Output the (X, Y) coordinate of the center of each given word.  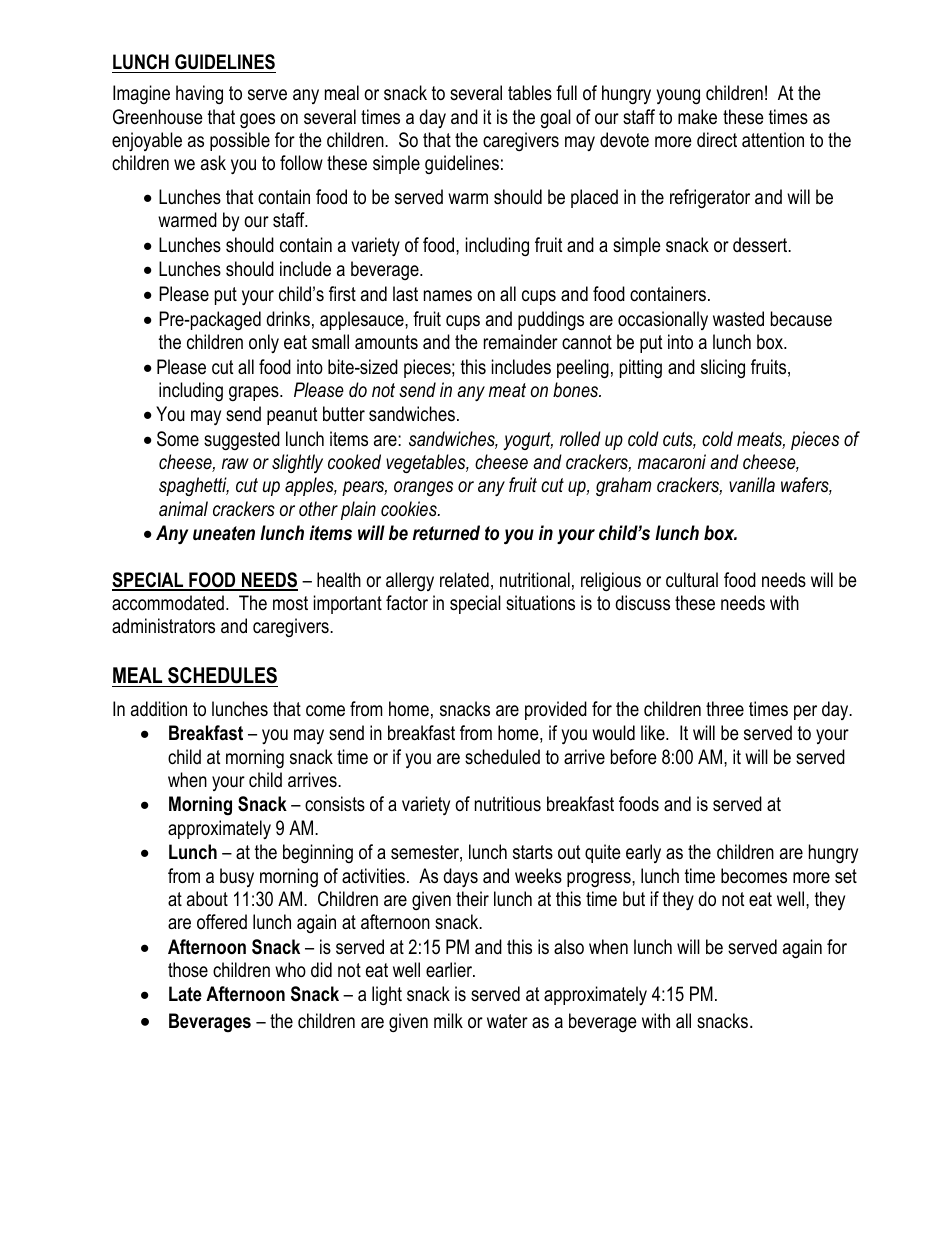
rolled (580, 439)
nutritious (508, 804)
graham (623, 486)
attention (773, 140)
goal (555, 119)
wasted (738, 319)
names (448, 296)
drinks (288, 319)
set (846, 876)
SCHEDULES (222, 675)
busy (237, 877)
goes (257, 120)
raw (235, 463)
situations (540, 603)
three (725, 709)
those (188, 970)
